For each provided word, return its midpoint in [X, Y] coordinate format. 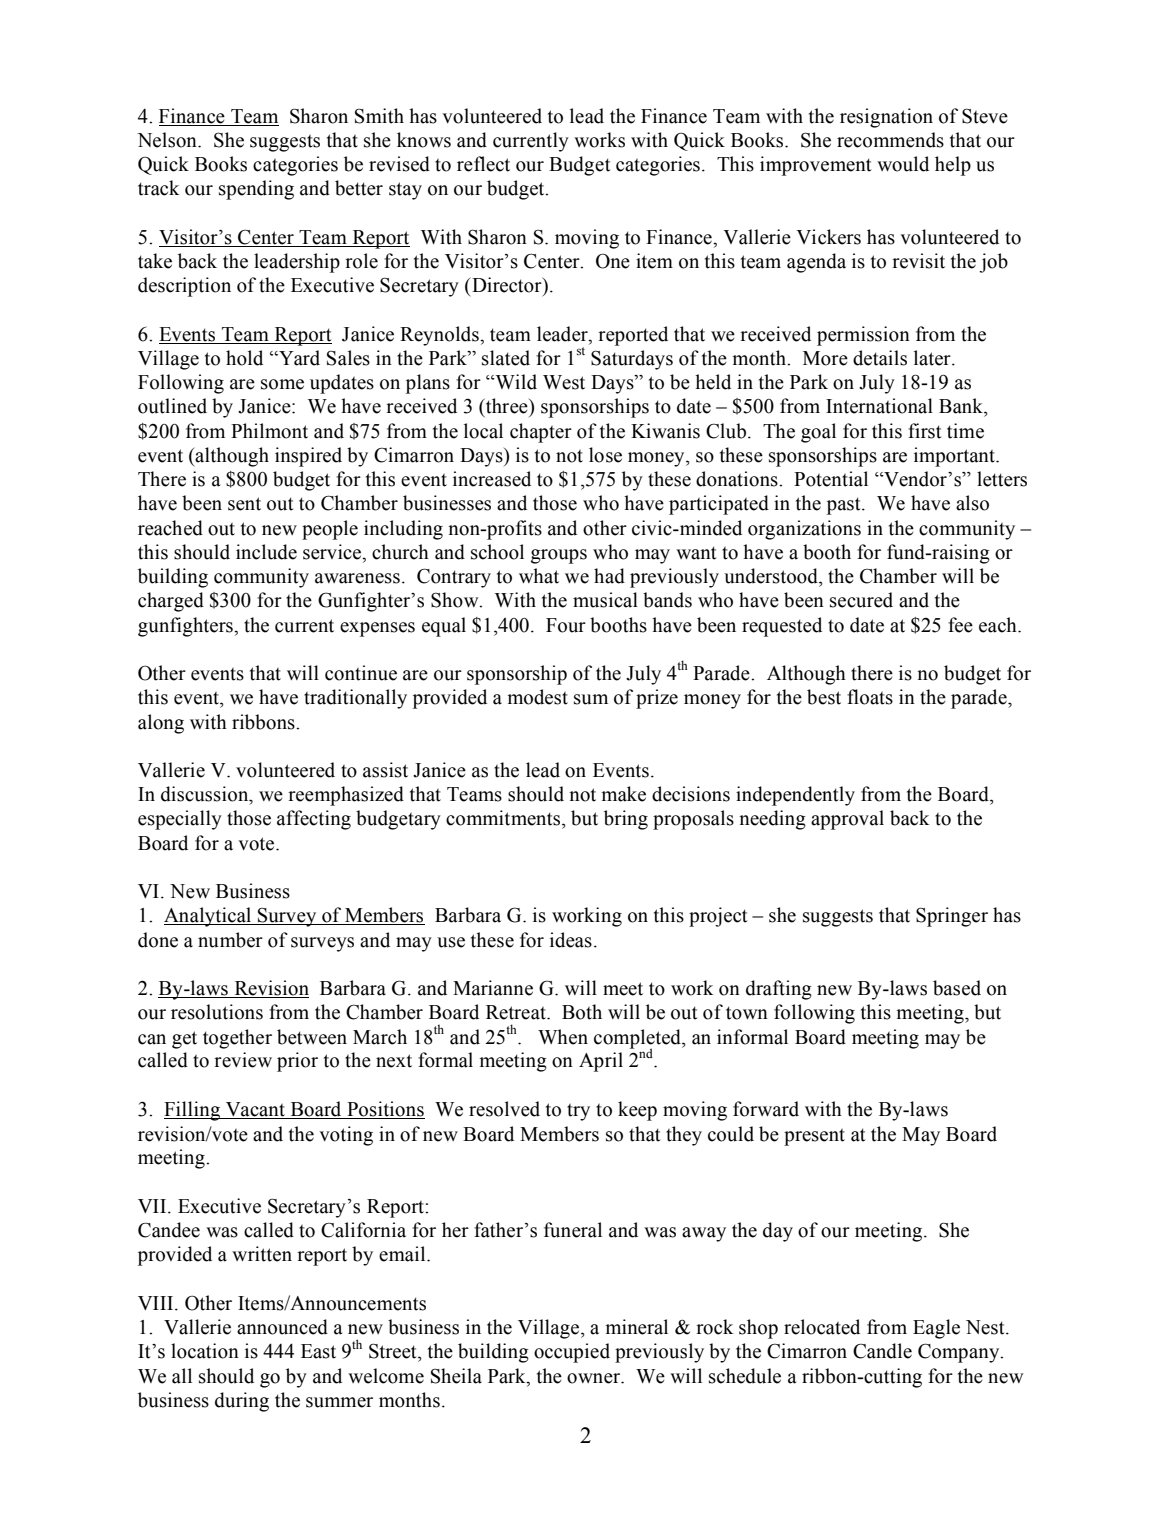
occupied [572, 1353]
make [623, 794]
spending [256, 190]
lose [605, 455]
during [242, 1402]
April [601, 1062]
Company [960, 1353]
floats [870, 697]
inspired [308, 457]
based [957, 988]
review [243, 1060]
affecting [314, 820]
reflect [483, 164]
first [924, 431]
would [903, 164]
